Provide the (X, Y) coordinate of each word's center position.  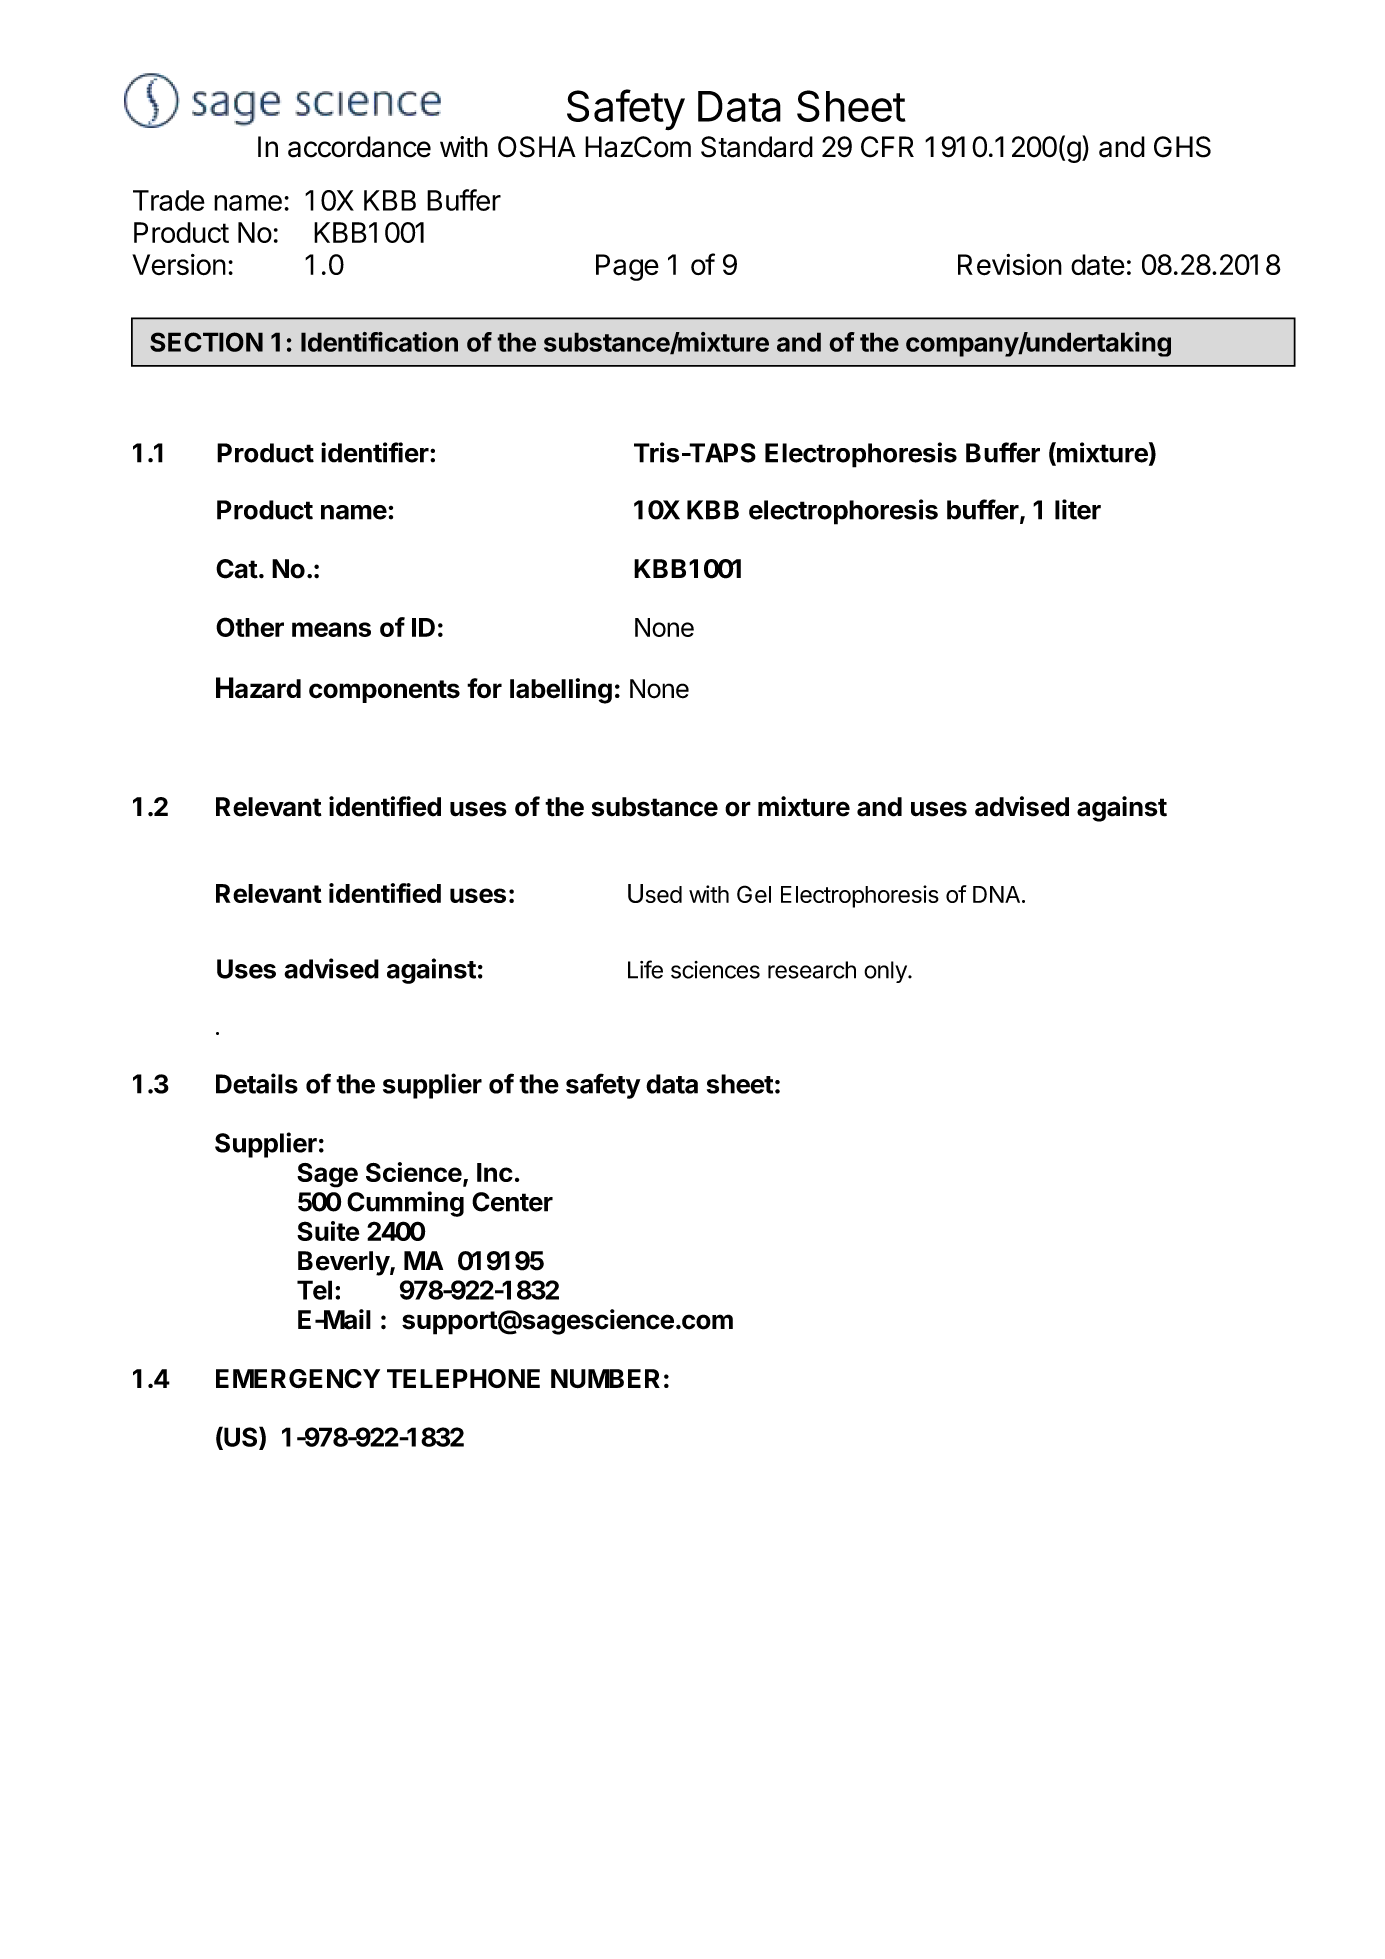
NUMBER (605, 1378)
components (384, 691)
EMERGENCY (298, 1378)
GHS (1182, 147)
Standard (757, 147)
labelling (561, 691)
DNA (996, 894)
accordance (359, 147)
